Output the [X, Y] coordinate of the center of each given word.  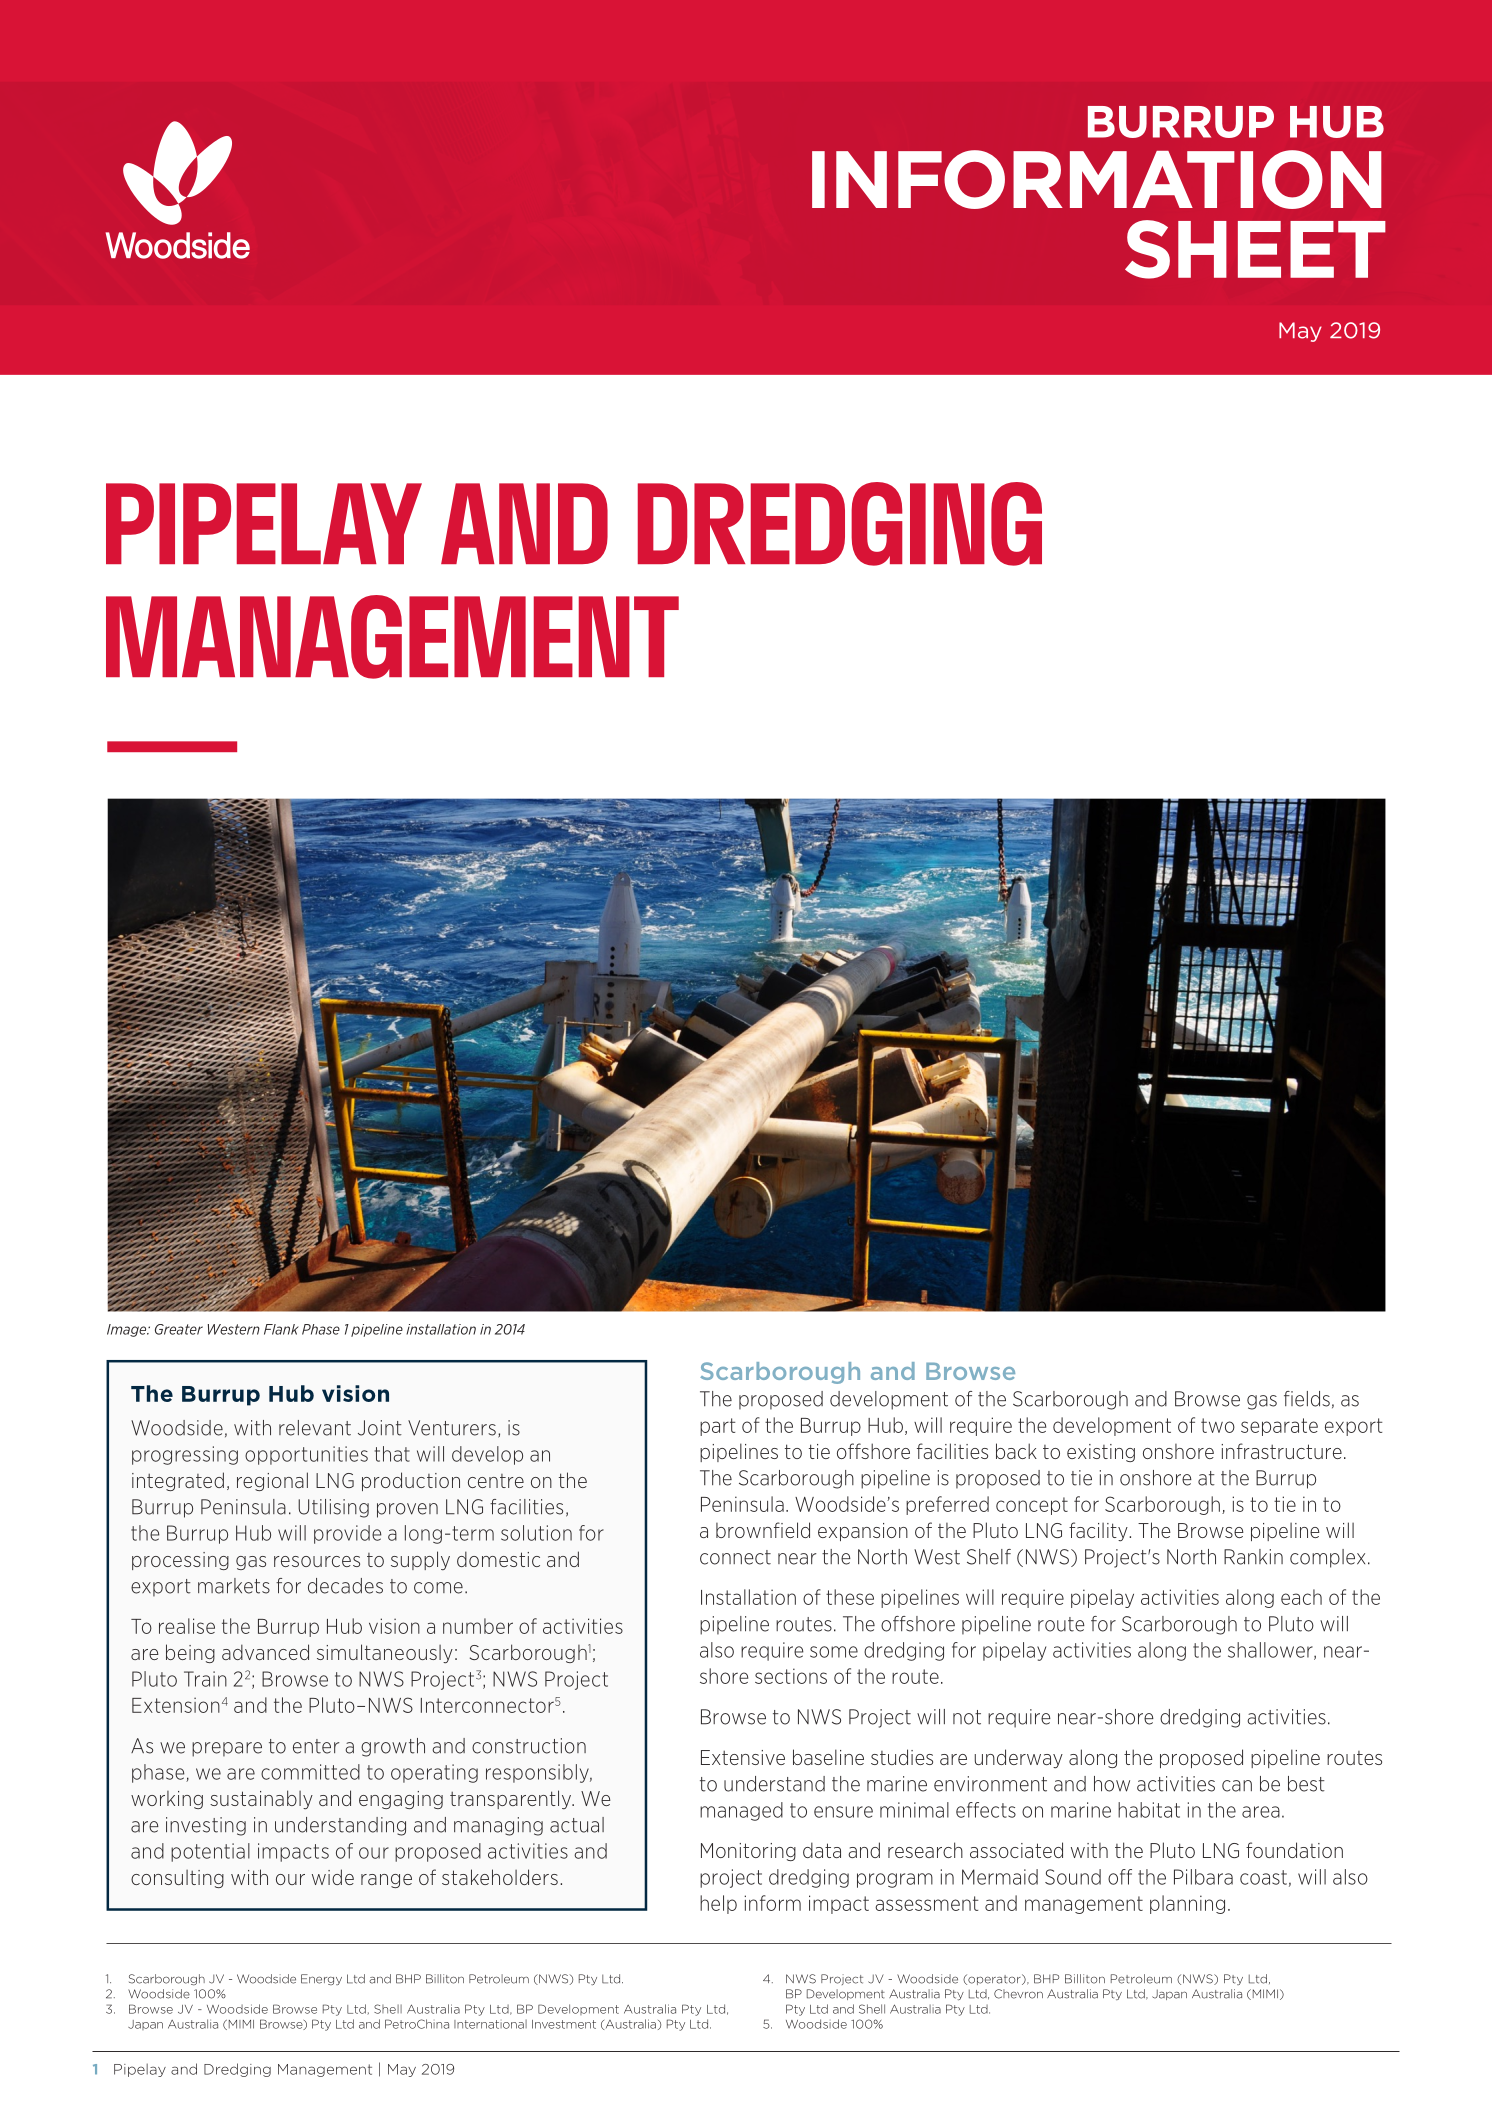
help [718, 1904]
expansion [863, 1532]
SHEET [1255, 249]
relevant [315, 1428]
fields [1307, 1399]
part [717, 1427]
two [1218, 1425]
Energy [321, 1979]
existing [1101, 1453]
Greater [179, 1329]
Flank [281, 1329]
